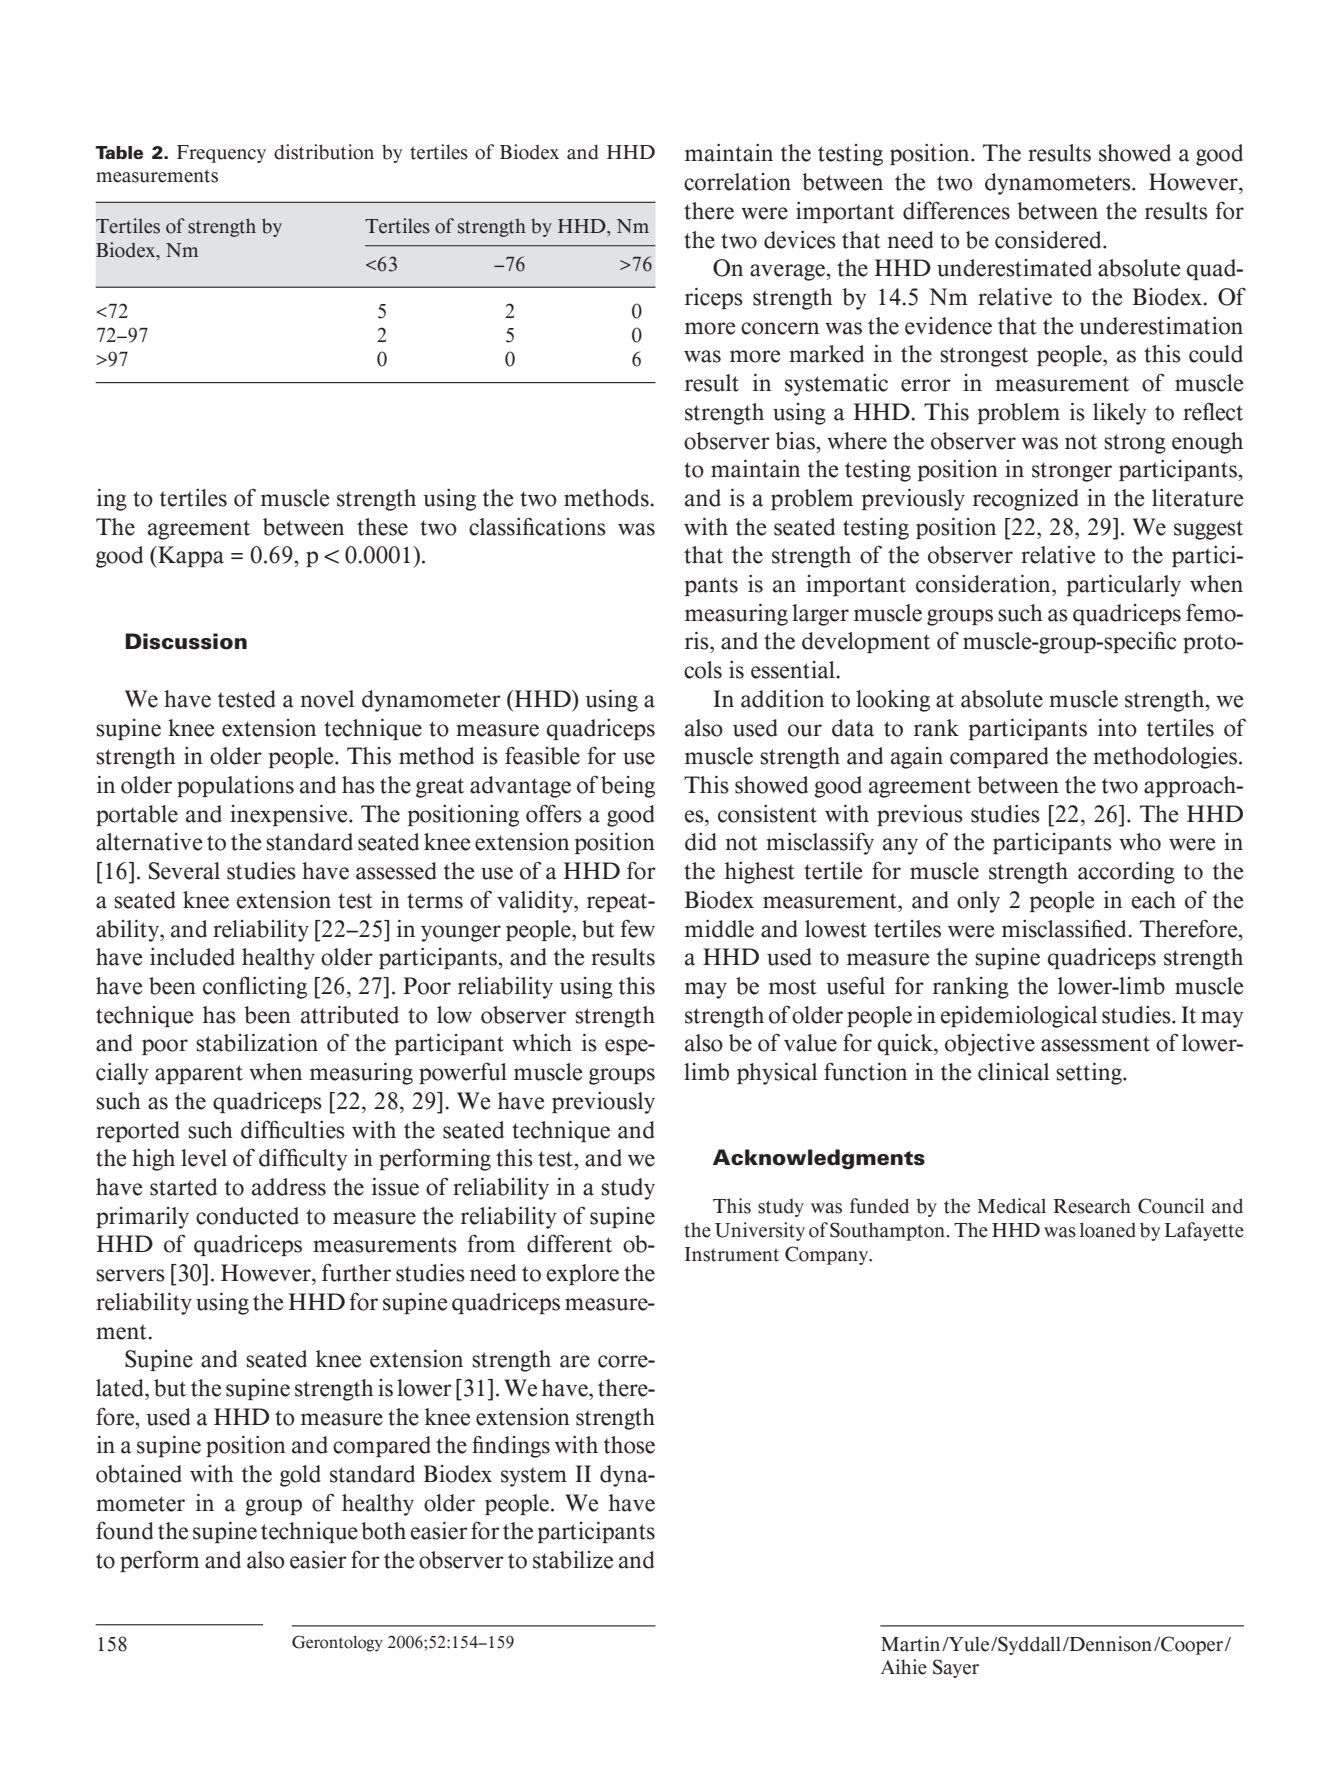 This screenshot has height=1787, width=1339. What do you see at coordinates (569, 527) in the screenshot?
I see `cations` at bounding box center [569, 527].
